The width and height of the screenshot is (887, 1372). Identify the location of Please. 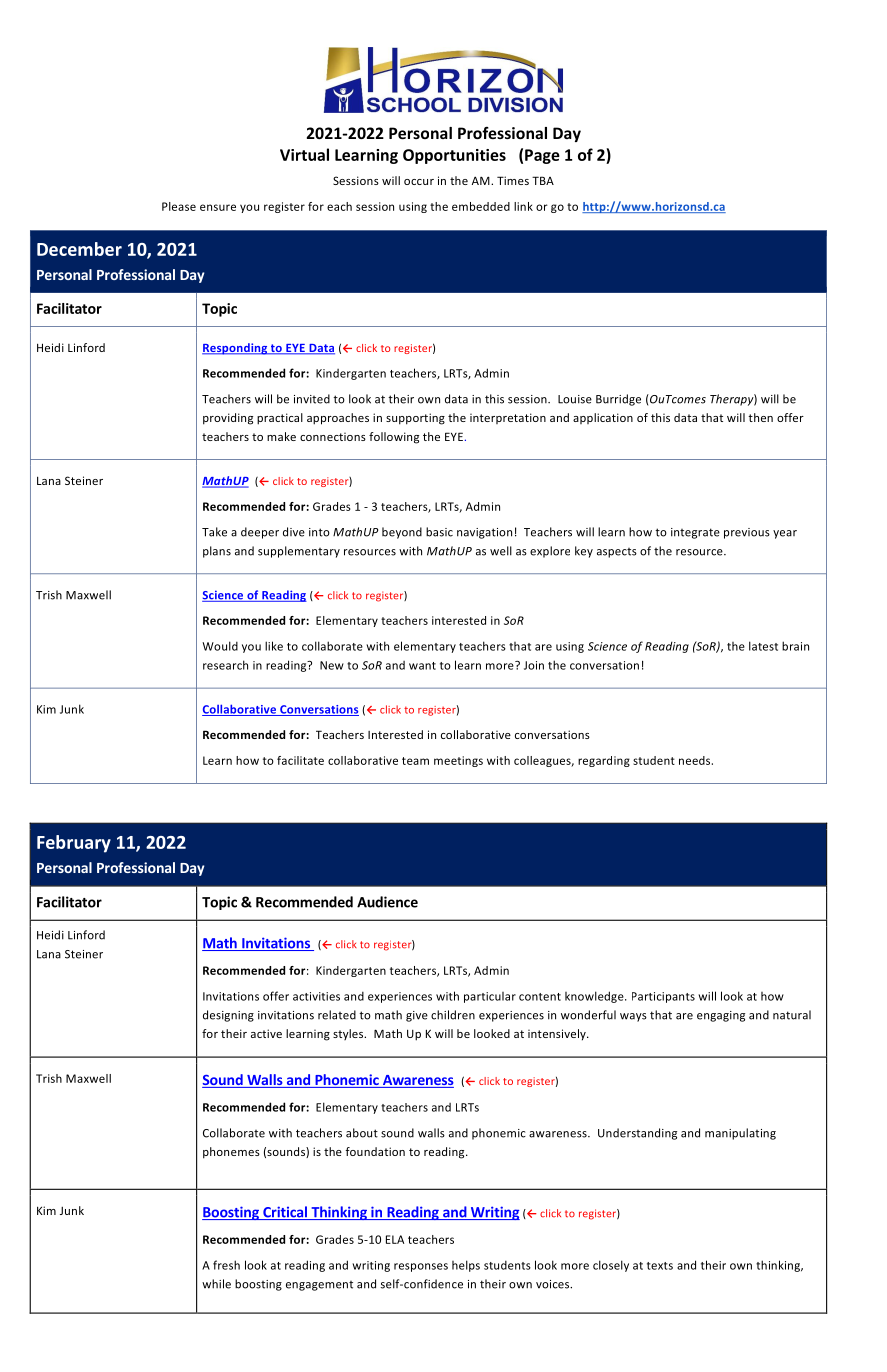
(179, 206).
